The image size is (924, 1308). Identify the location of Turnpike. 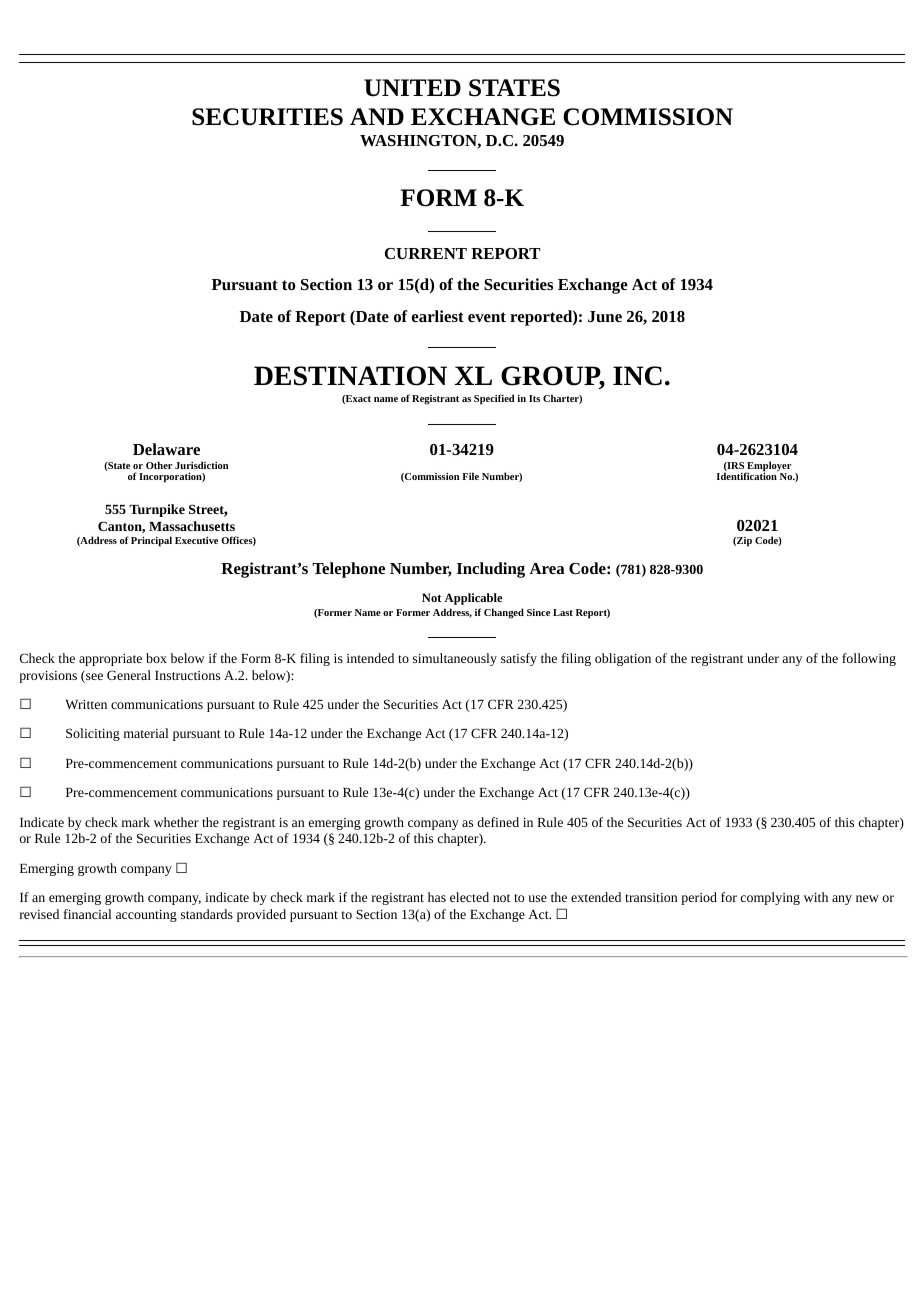
(157, 510).
